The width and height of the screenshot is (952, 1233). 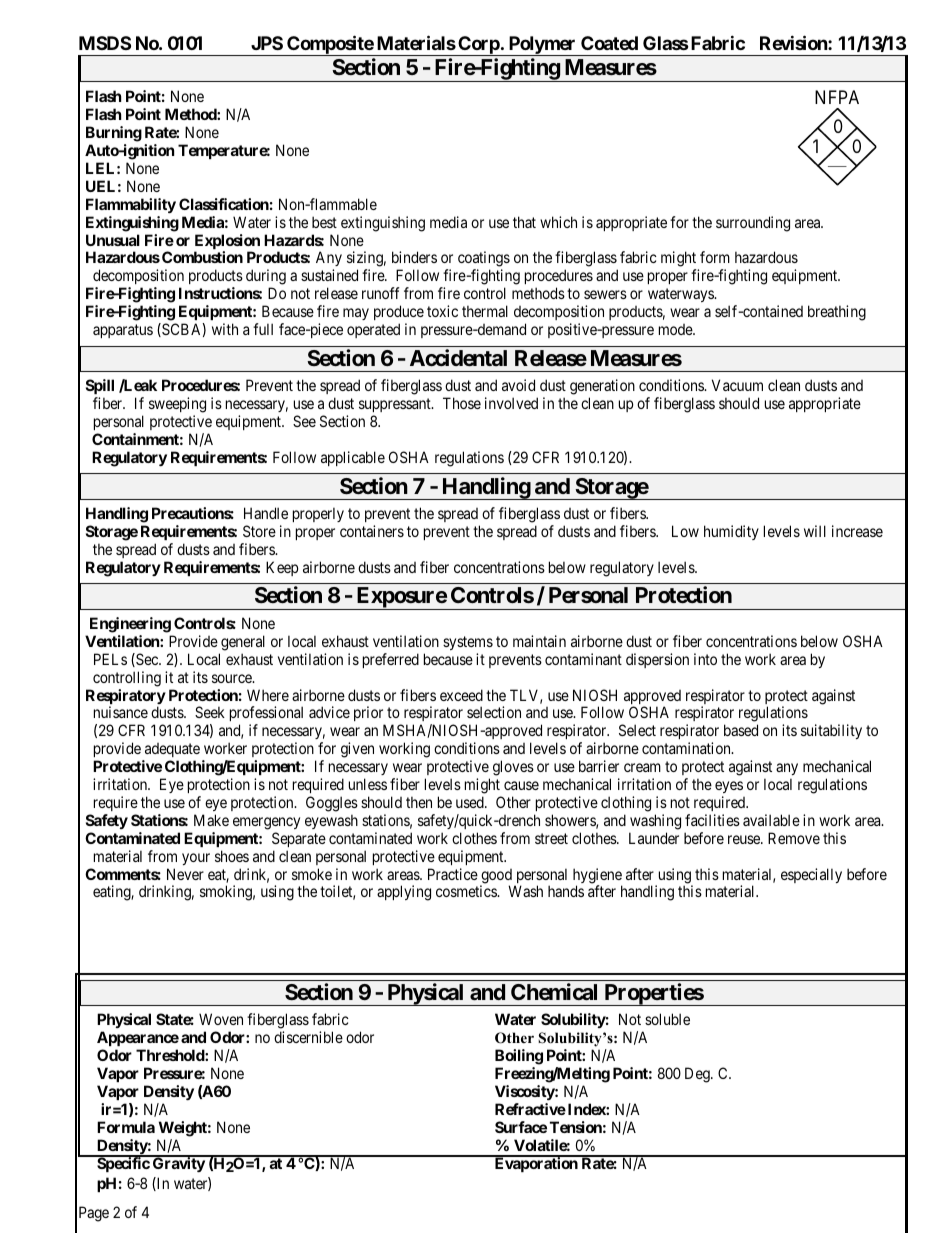 I want to click on JPS, so click(x=267, y=43).
